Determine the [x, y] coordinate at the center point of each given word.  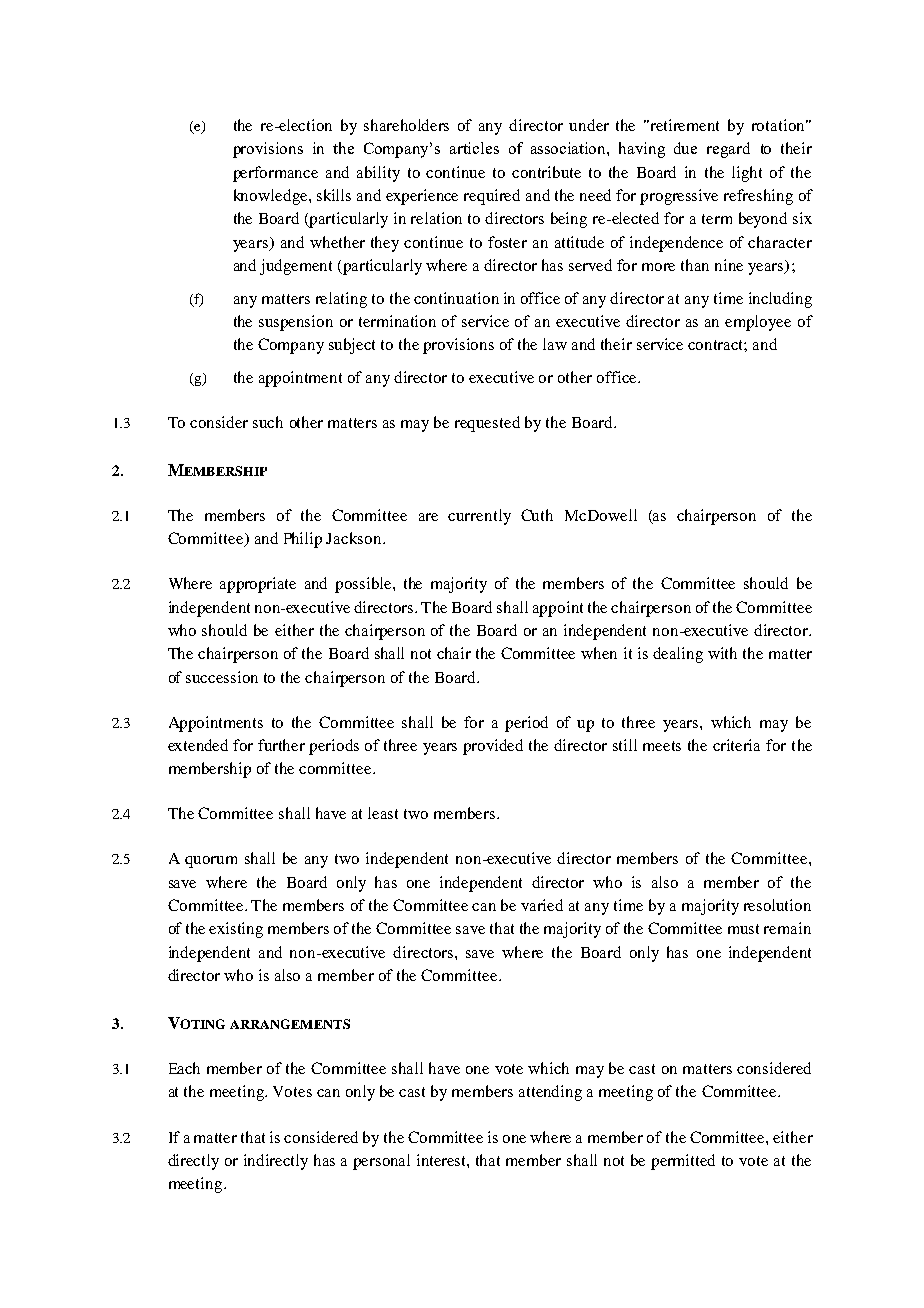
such [268, 422]
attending [550, 1093]
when [599, 653]
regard [728, 150]
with [722, 653]
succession [222, 677]
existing [236, 930]
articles [474, 148]
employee [758, 323]
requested [487, 424]
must [743, 929]
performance [275, 174]
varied [542, 905]
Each [184, 1068]
